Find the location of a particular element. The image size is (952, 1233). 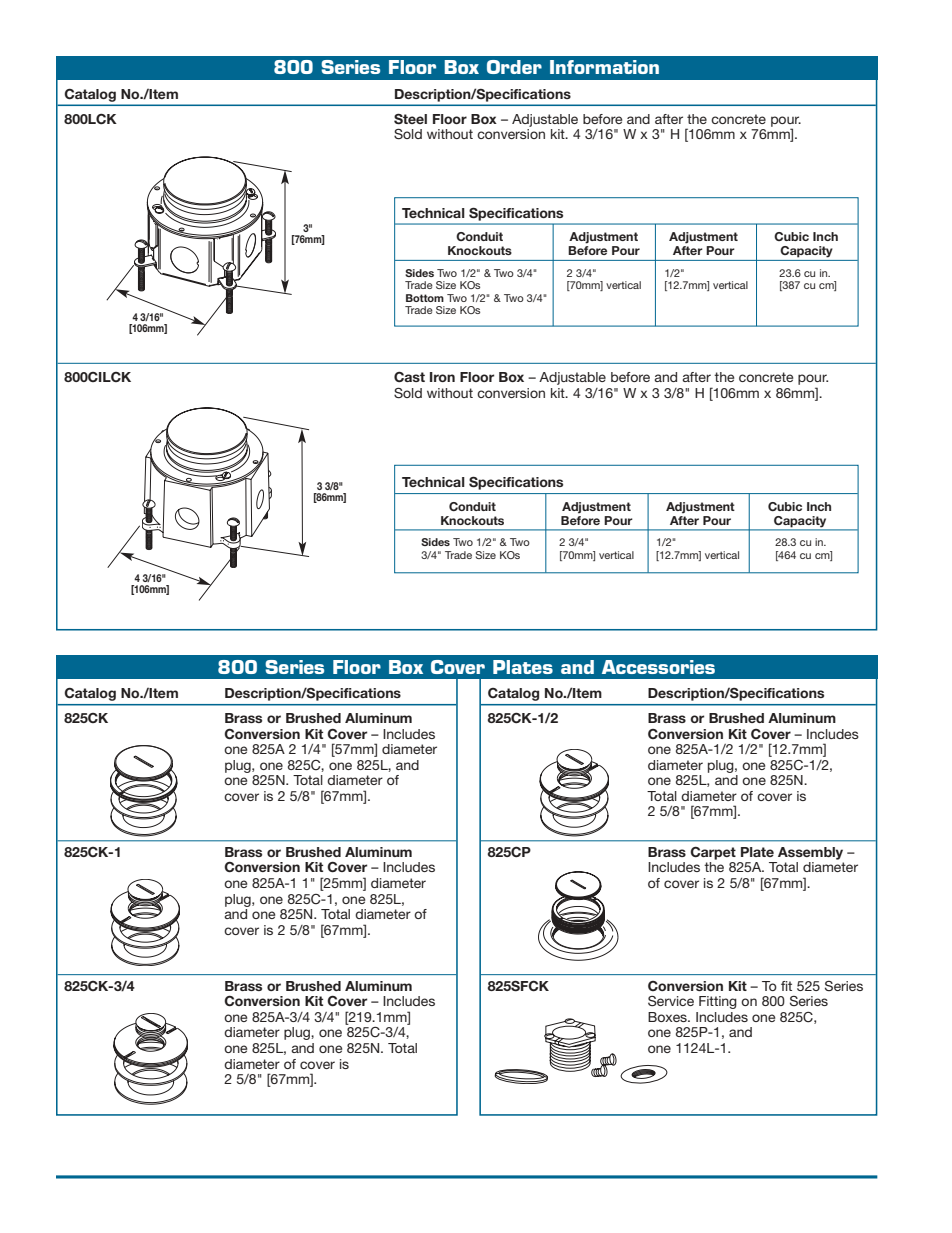

Fitting is located at coordinates (718, 1002).
